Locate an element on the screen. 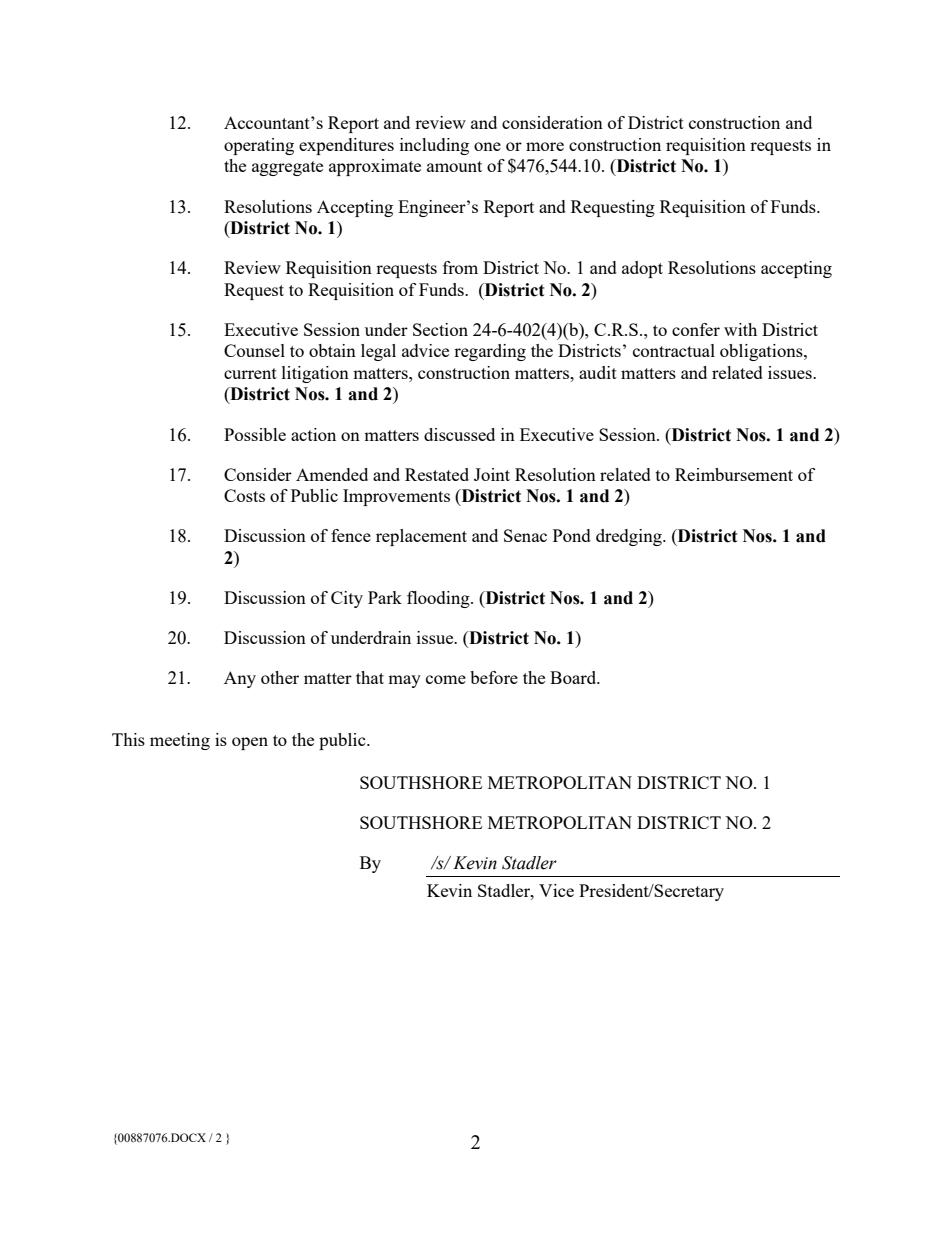 This screenshot has height=1233, width=952. Possible is located at coordinates (255, 434).
